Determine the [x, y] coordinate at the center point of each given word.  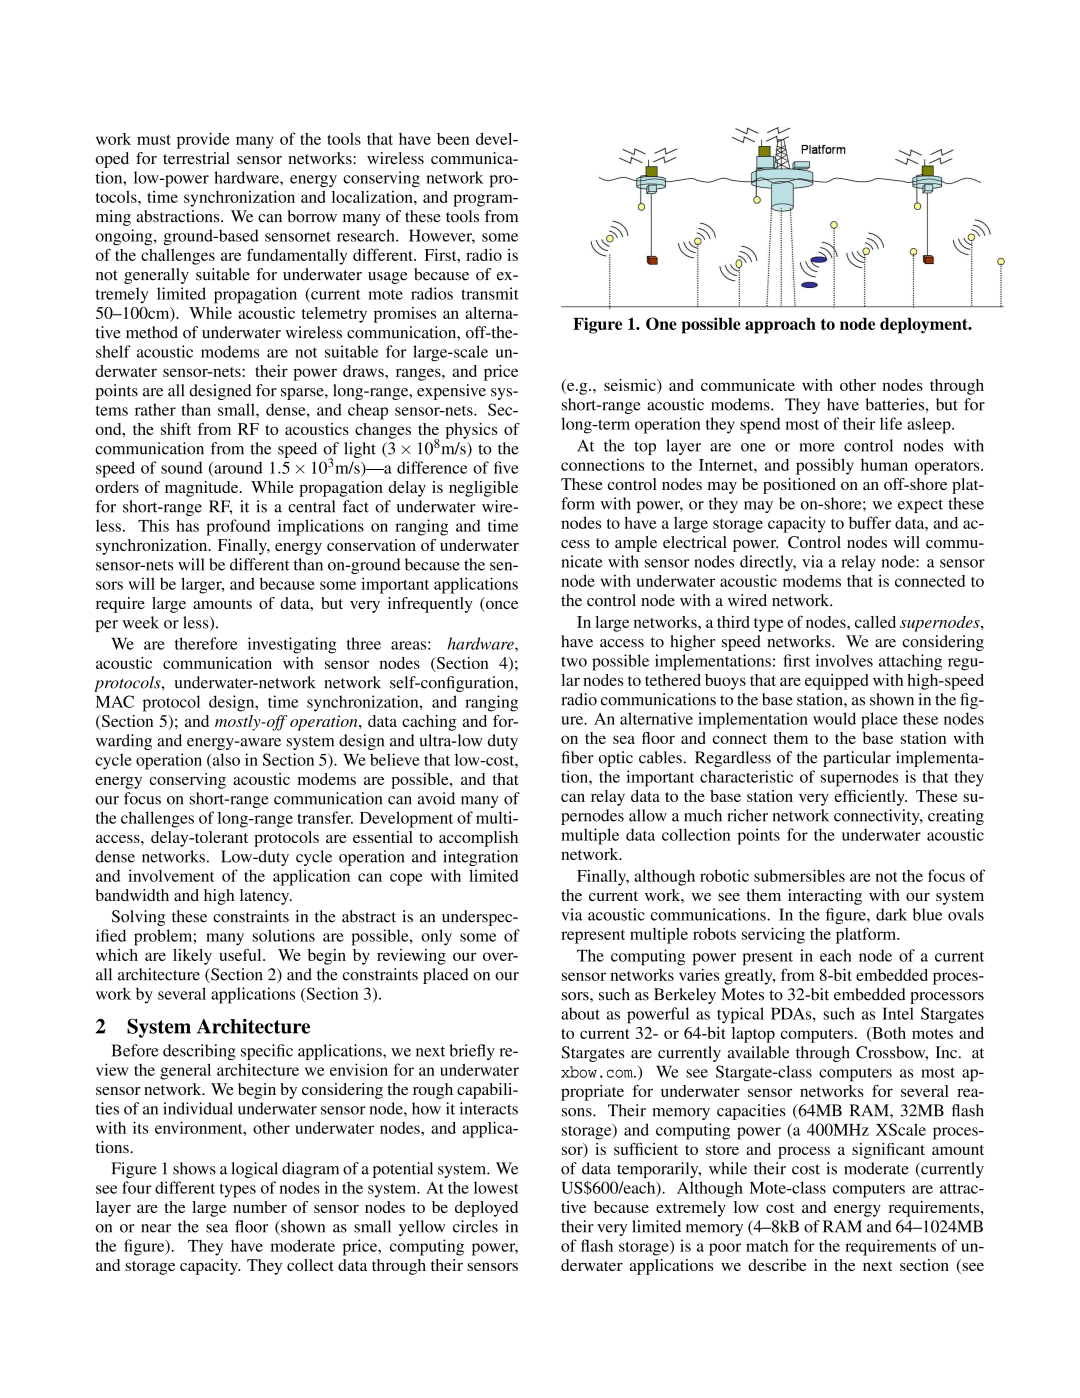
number [260, 1207]
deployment [925, 326]
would [834, 718]
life [891, 423]
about [580, 1013]
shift [176, 429]
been [453, 139]
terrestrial [196, 158]
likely [192, 957]
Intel [898, 1013]
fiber [577, 757]
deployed [486, 1209]
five [506, 467]
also [225, 760]
